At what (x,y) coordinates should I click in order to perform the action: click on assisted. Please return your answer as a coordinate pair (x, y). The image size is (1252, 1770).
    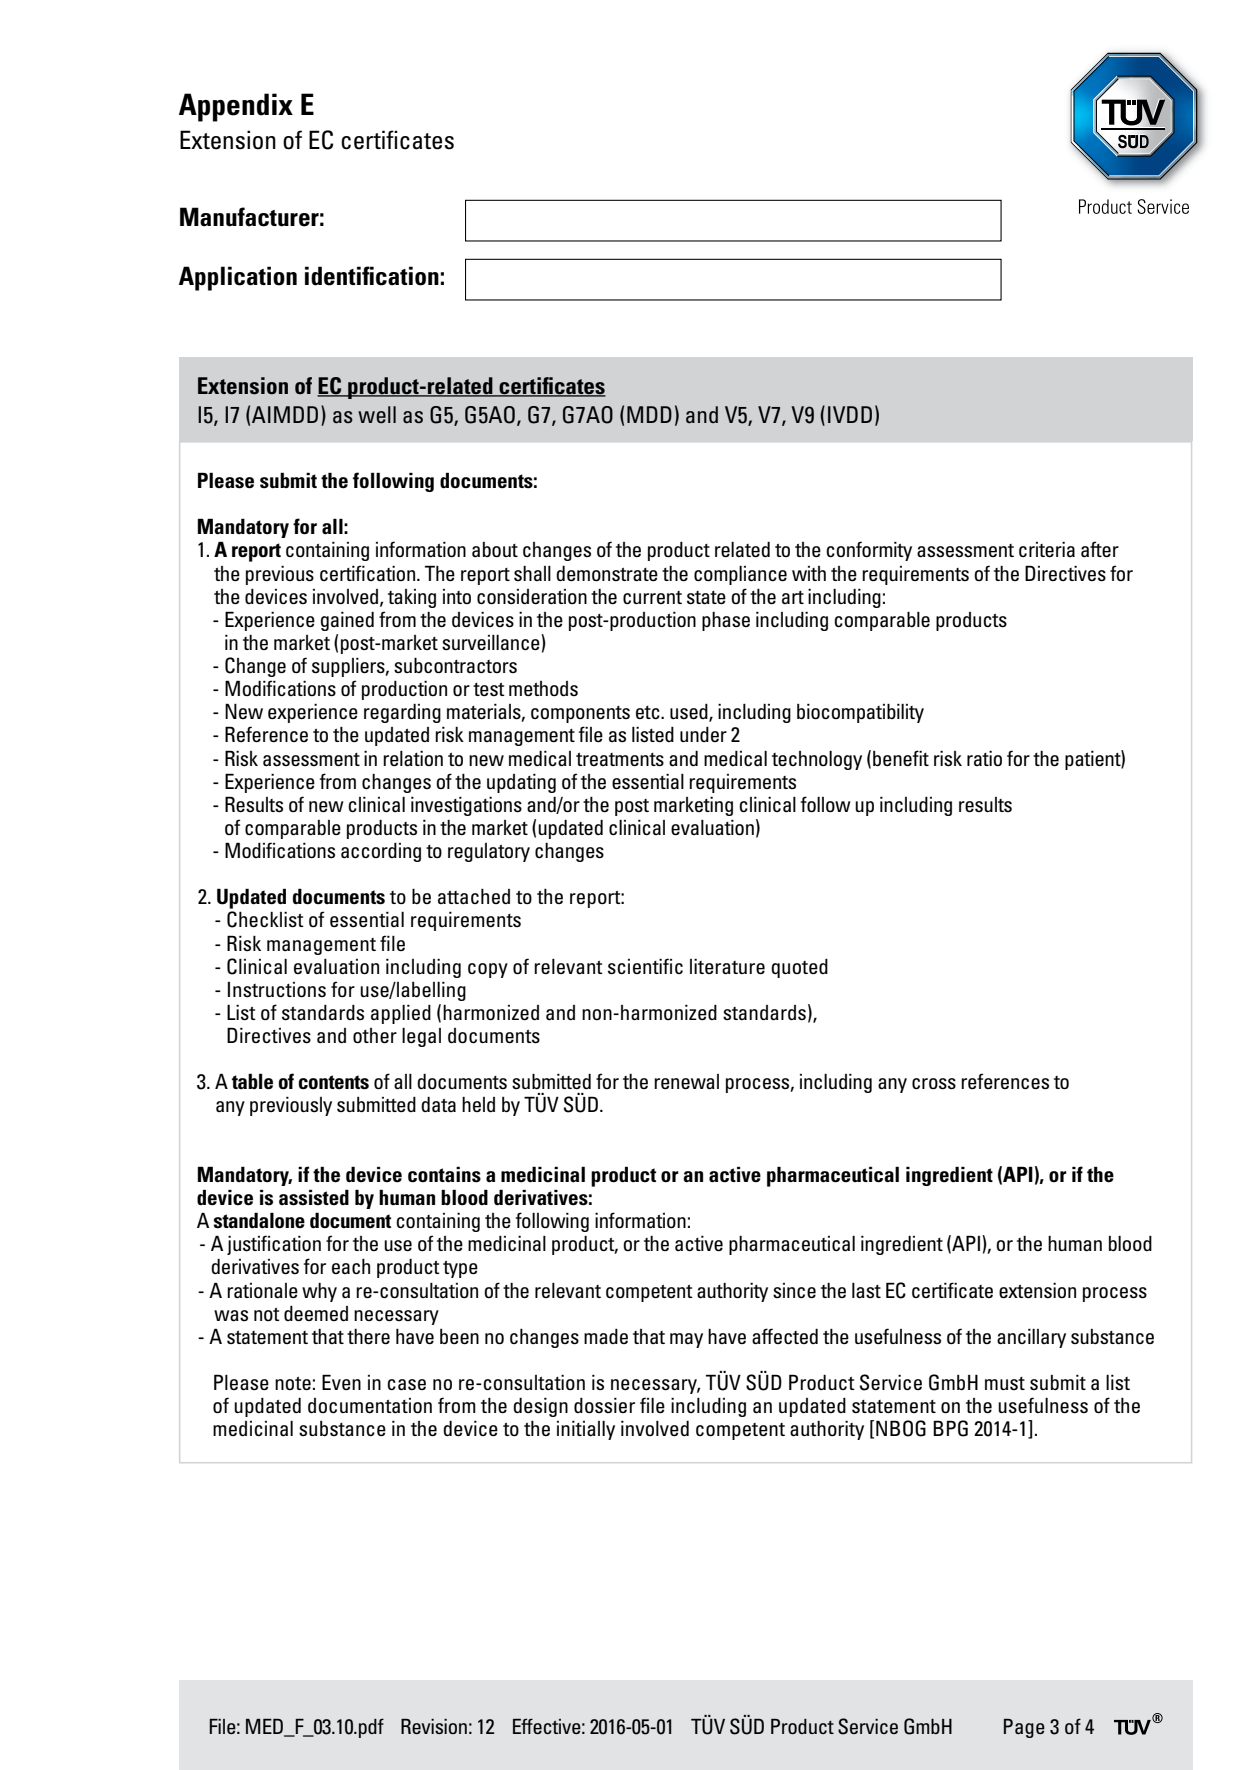
    Looking at the image, I should click on (314, 1197).
